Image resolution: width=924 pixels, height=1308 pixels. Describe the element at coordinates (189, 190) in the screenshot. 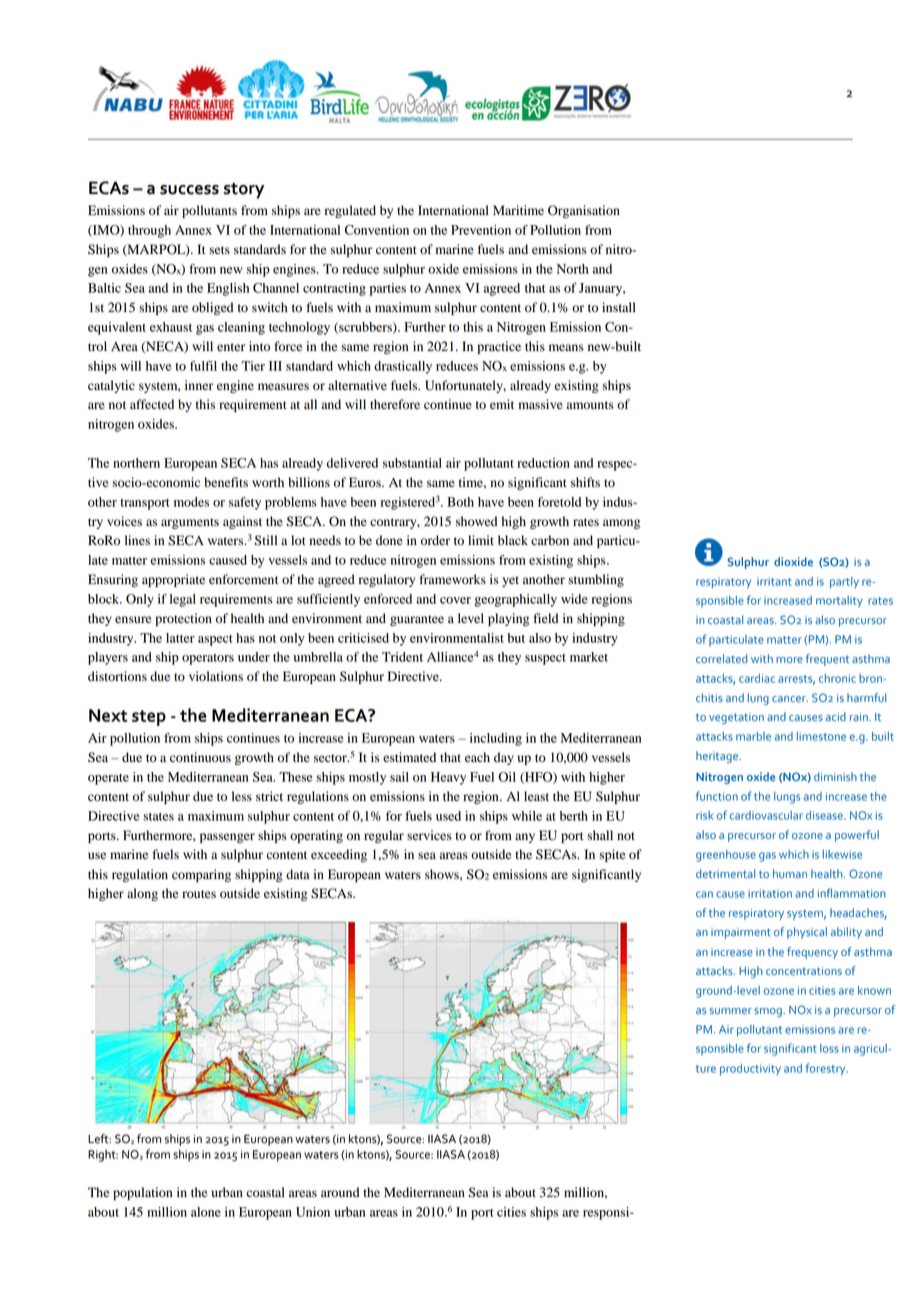

I see `success` at that location.
